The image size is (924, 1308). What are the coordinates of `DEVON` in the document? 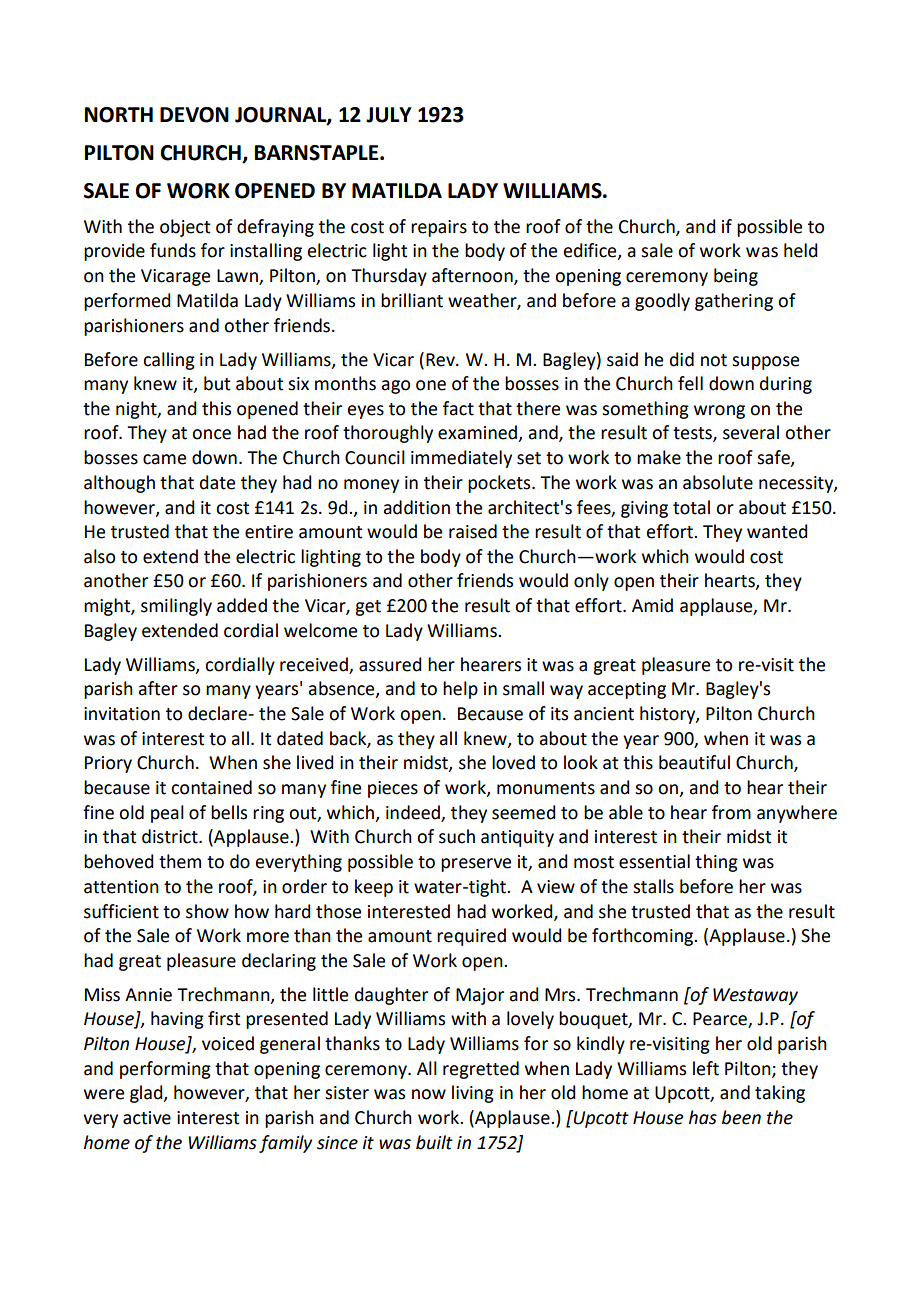 It's located at (194, 115).
